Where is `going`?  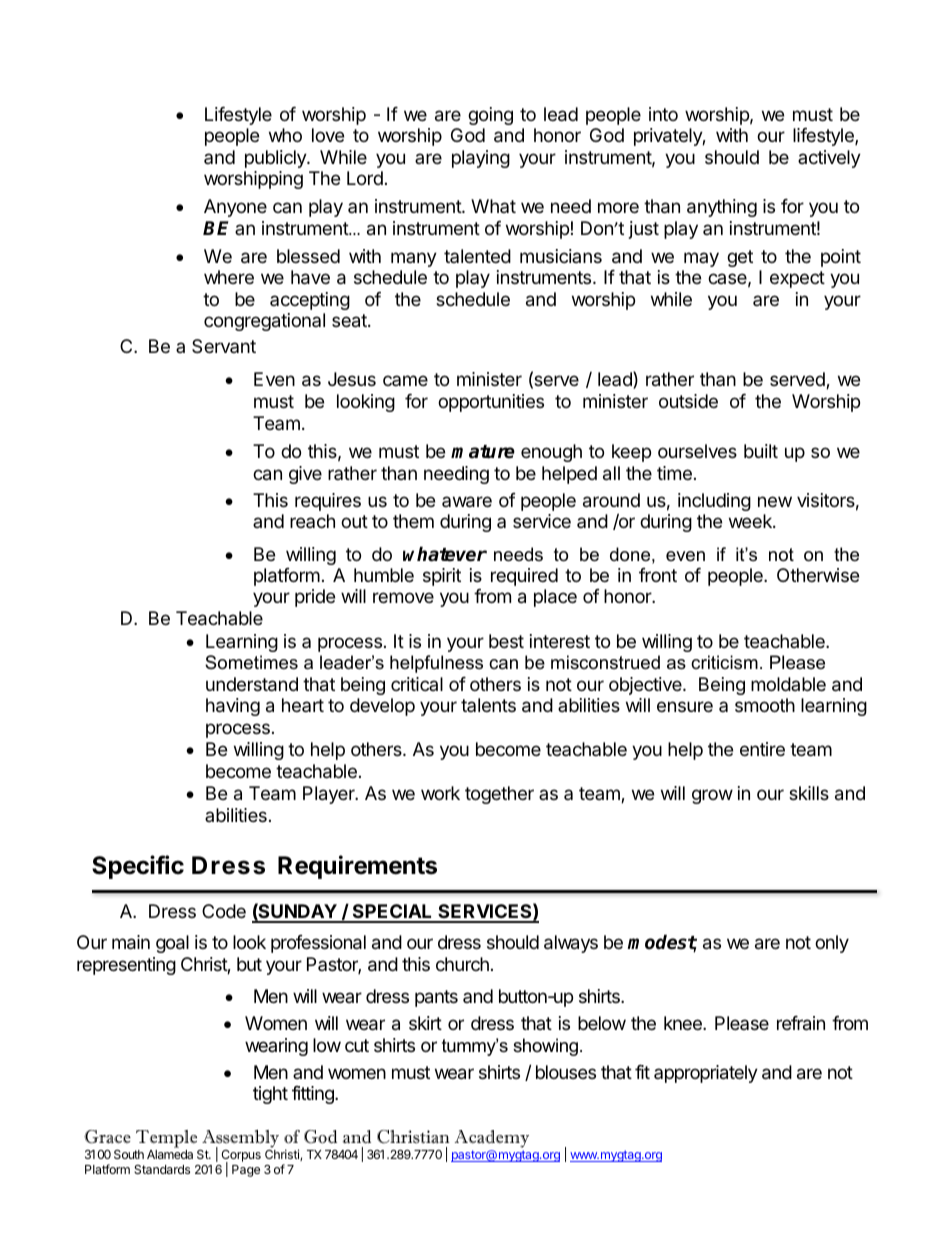 going is located at coordinates (490, 116).
